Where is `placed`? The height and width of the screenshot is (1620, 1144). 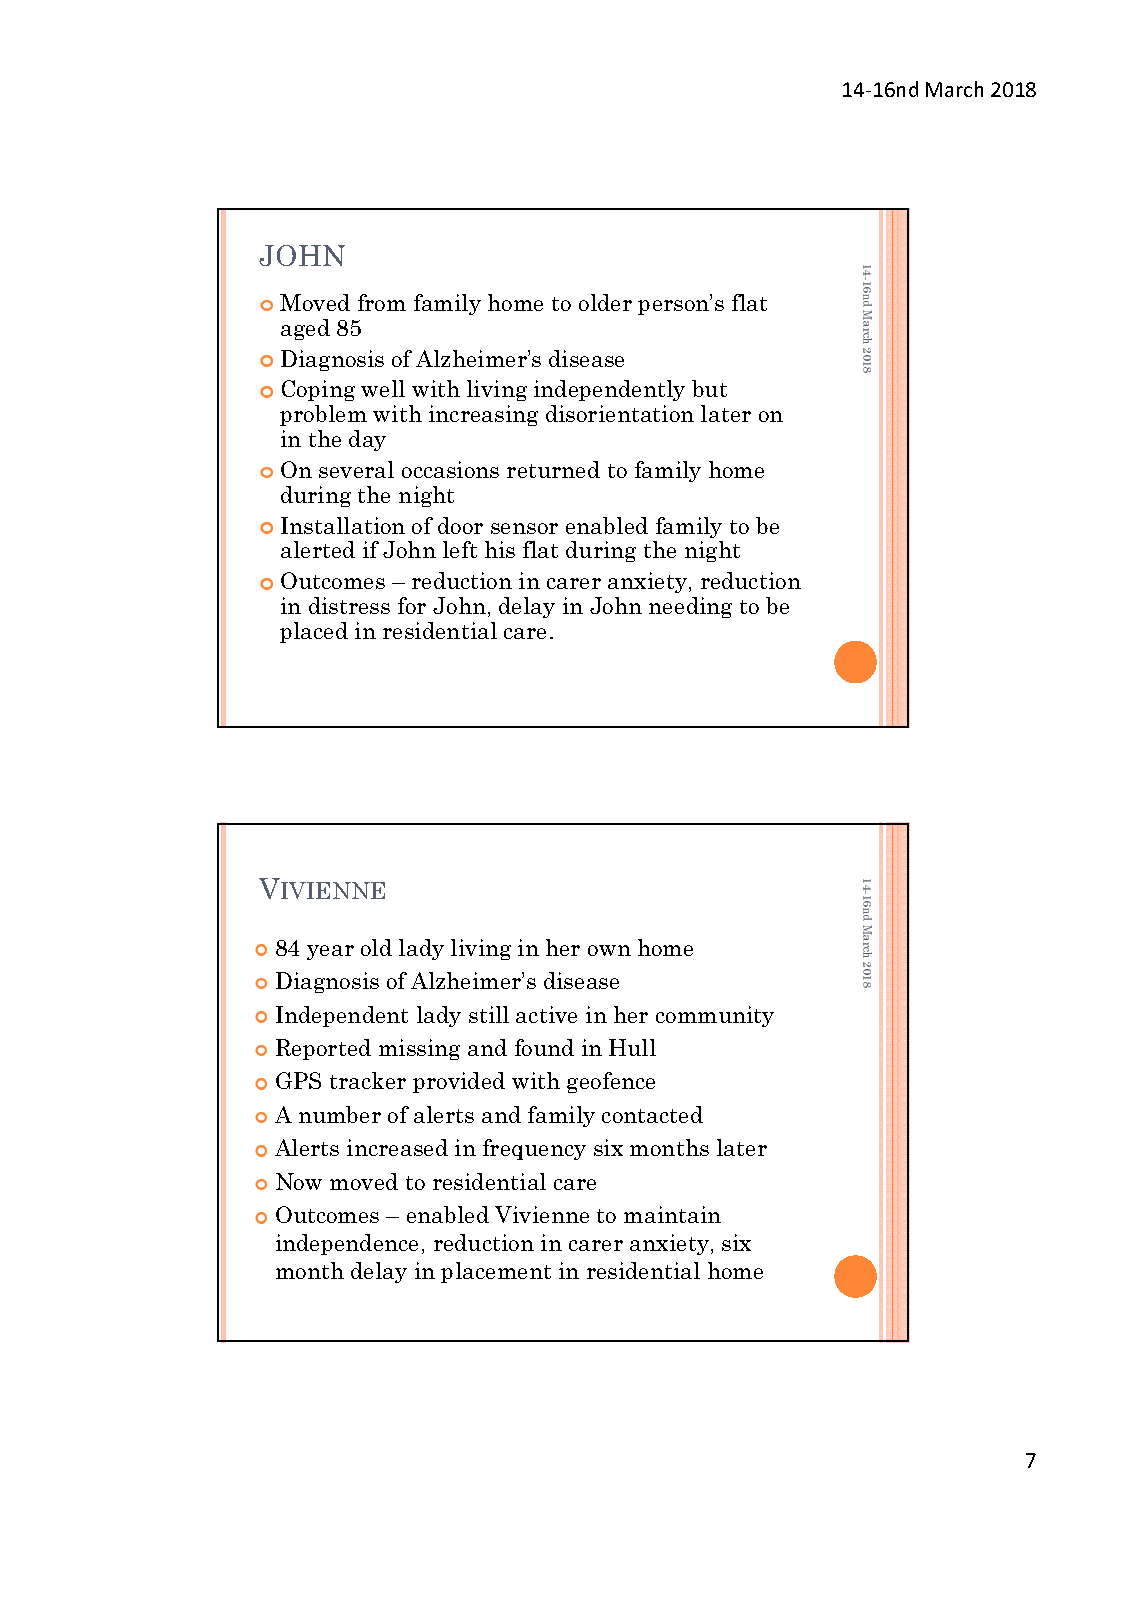 placed is located at coordinates (314, 632).
